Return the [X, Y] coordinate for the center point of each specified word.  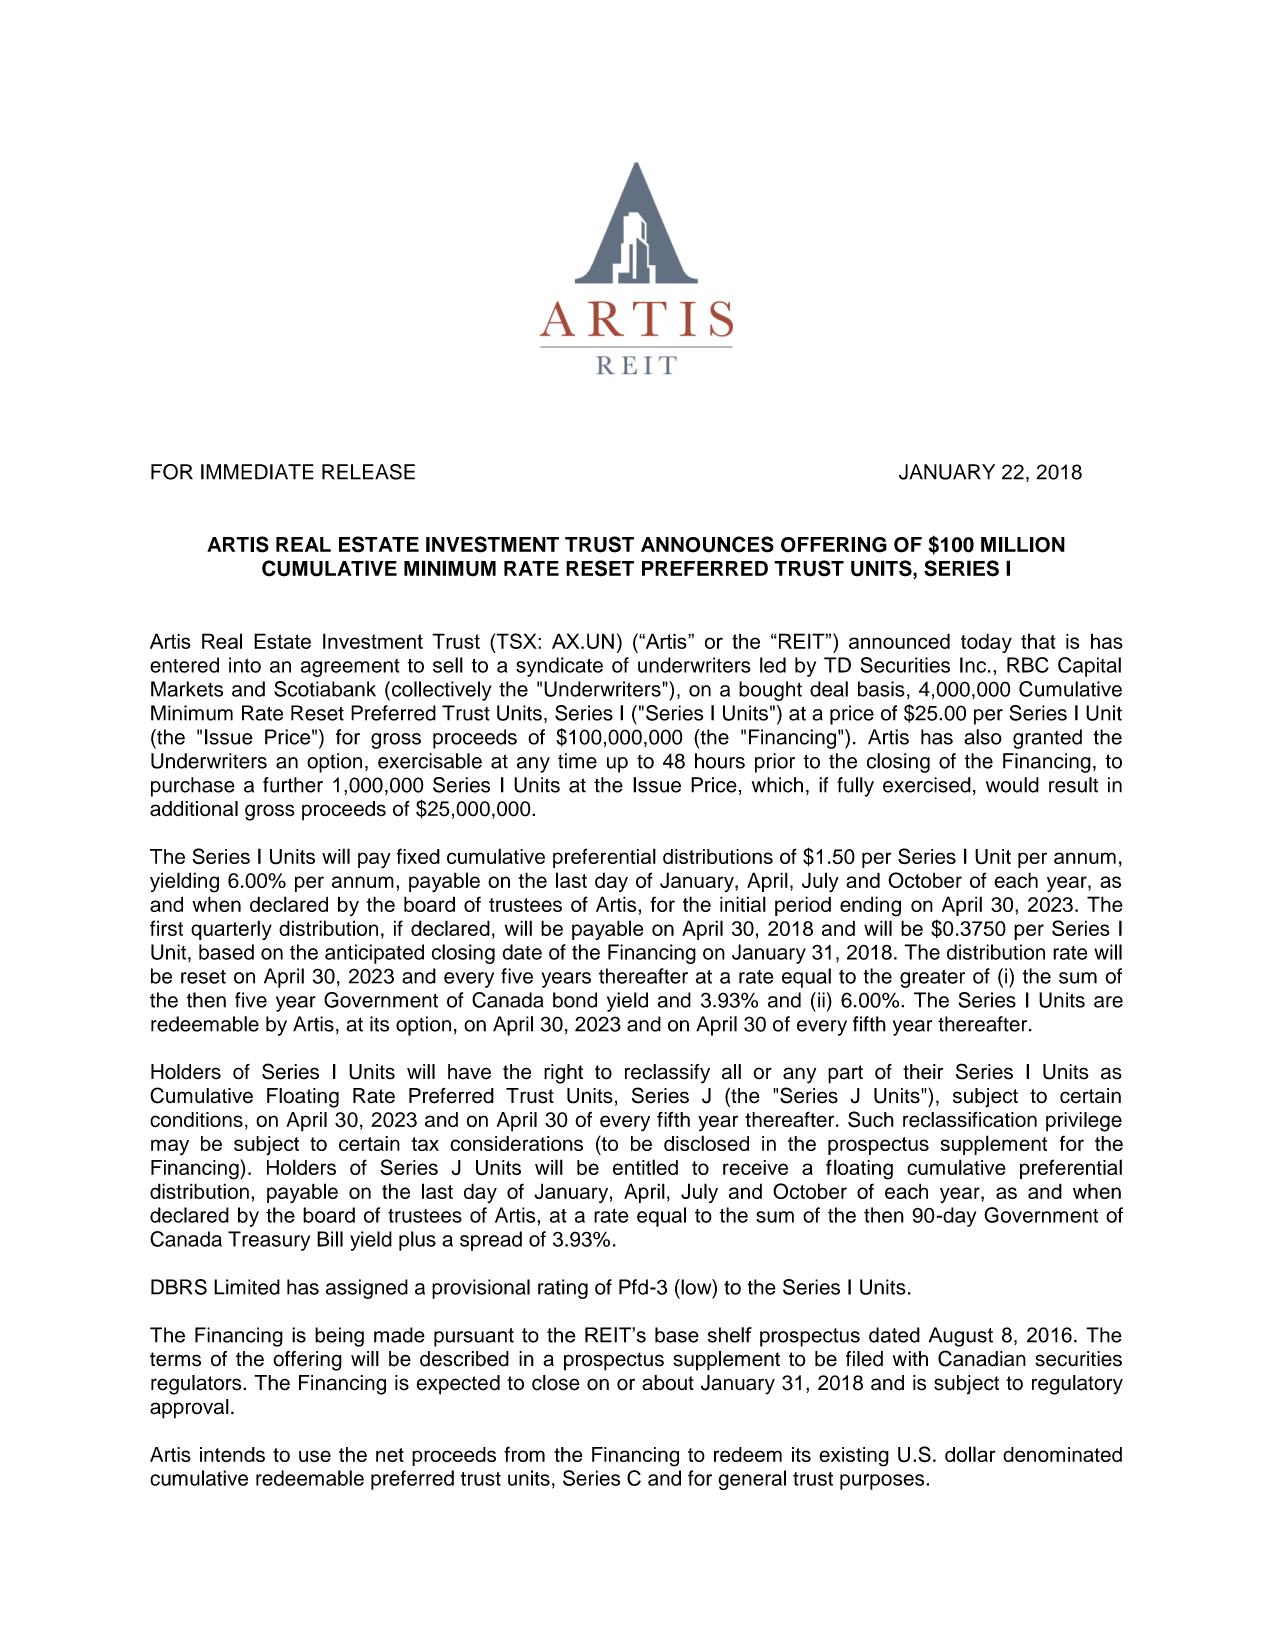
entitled [645, 1167]
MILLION [1023, 545]
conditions [196, 1120]
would [1012, 785]
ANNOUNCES [707, 544]
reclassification [970, 1119]
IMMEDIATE [257, 472]
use [315, 1456]
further [293, 785]
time [577, 761]
